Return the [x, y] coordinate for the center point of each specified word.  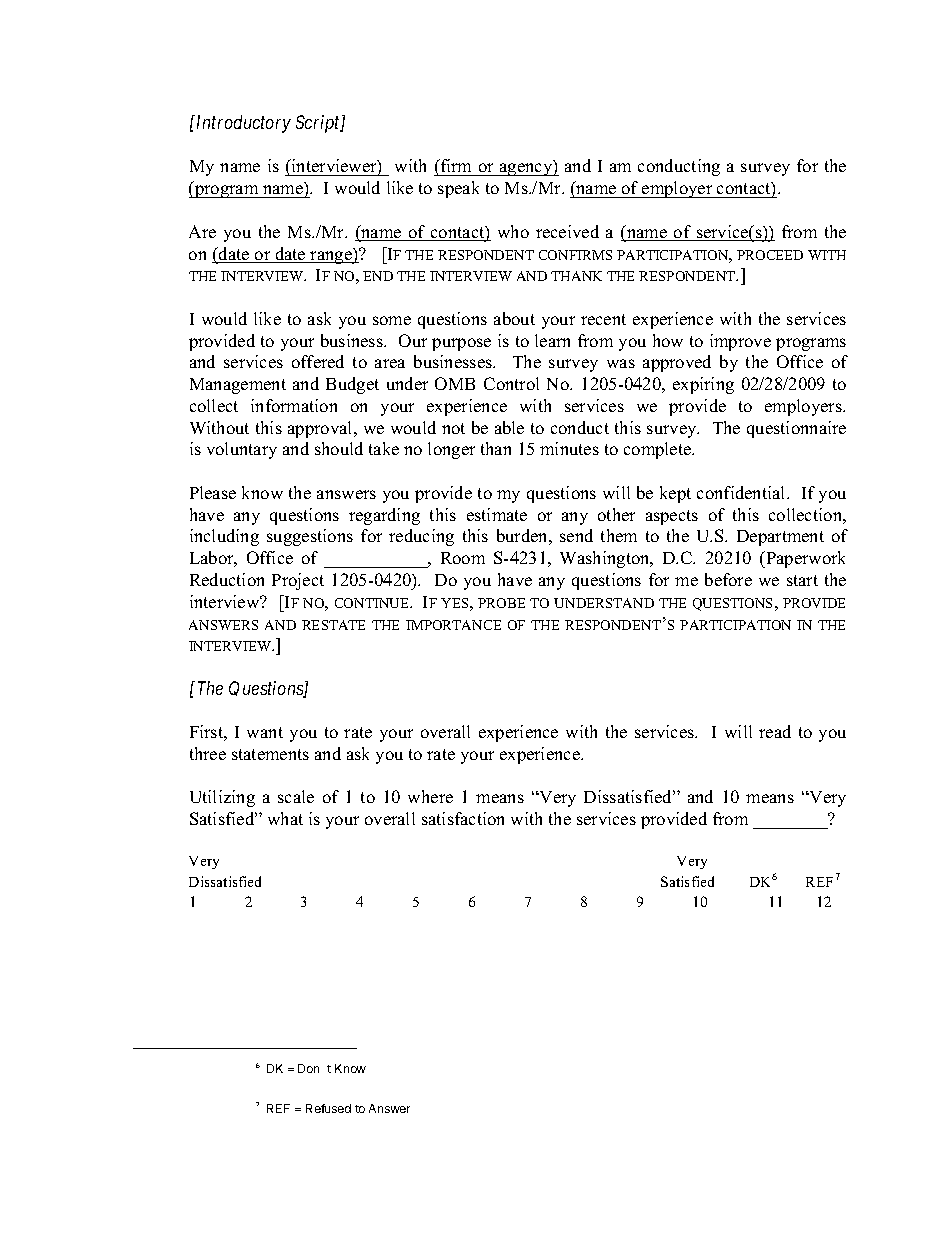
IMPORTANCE [453, 625]
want [265, 732]
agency [526, 169]
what [285, 818]
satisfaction [463, 818]
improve [740, 342]
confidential [742, 492]
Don [308, 1068]
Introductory [242, 124]
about [514, 318]
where [430, 796]
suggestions [310, 537]
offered [318, 361]
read [775, 731]
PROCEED [770, 255]
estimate [497, 514]
